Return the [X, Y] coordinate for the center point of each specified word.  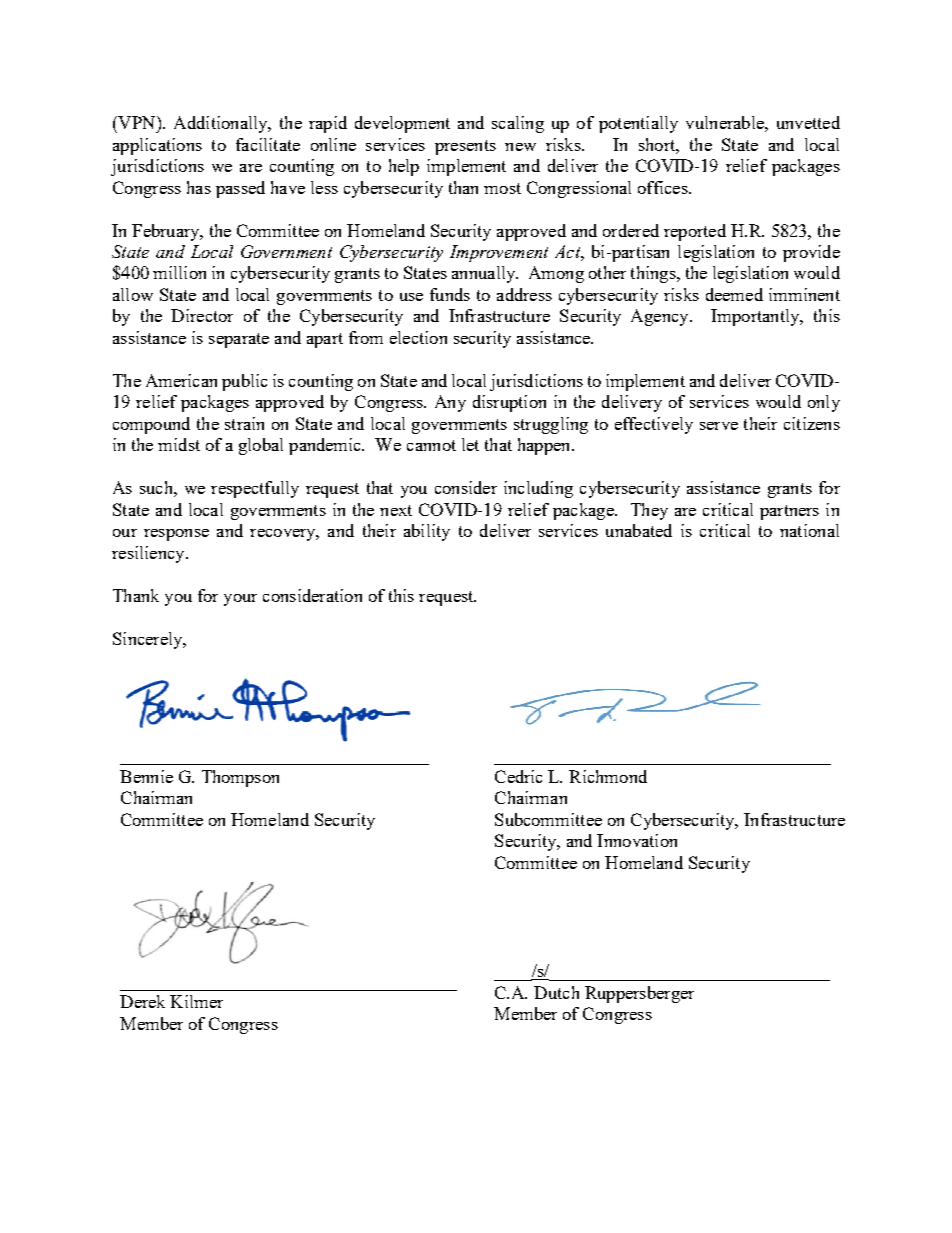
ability [427, 532]
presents [465, 147]
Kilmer [196, 1001]
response [176, 535]
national [809, 530]
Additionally [222, 124]
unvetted [808, 122]
